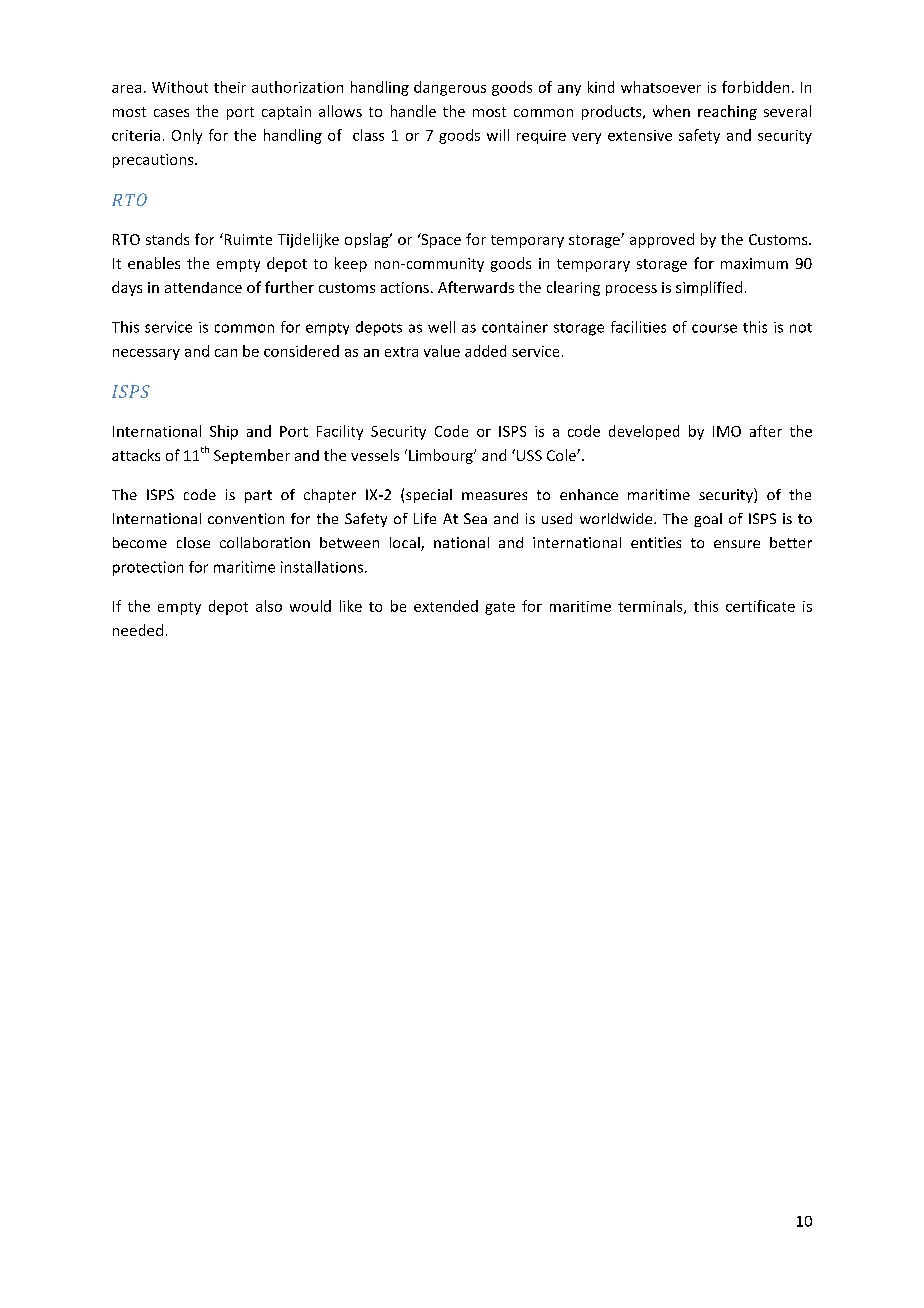 Image resolution: width=924 pixels, height=1308 pixels. What do you see at coordinates (727, 112) in the screenshot?
I see `reaching` at bounding box center [727, 112].
